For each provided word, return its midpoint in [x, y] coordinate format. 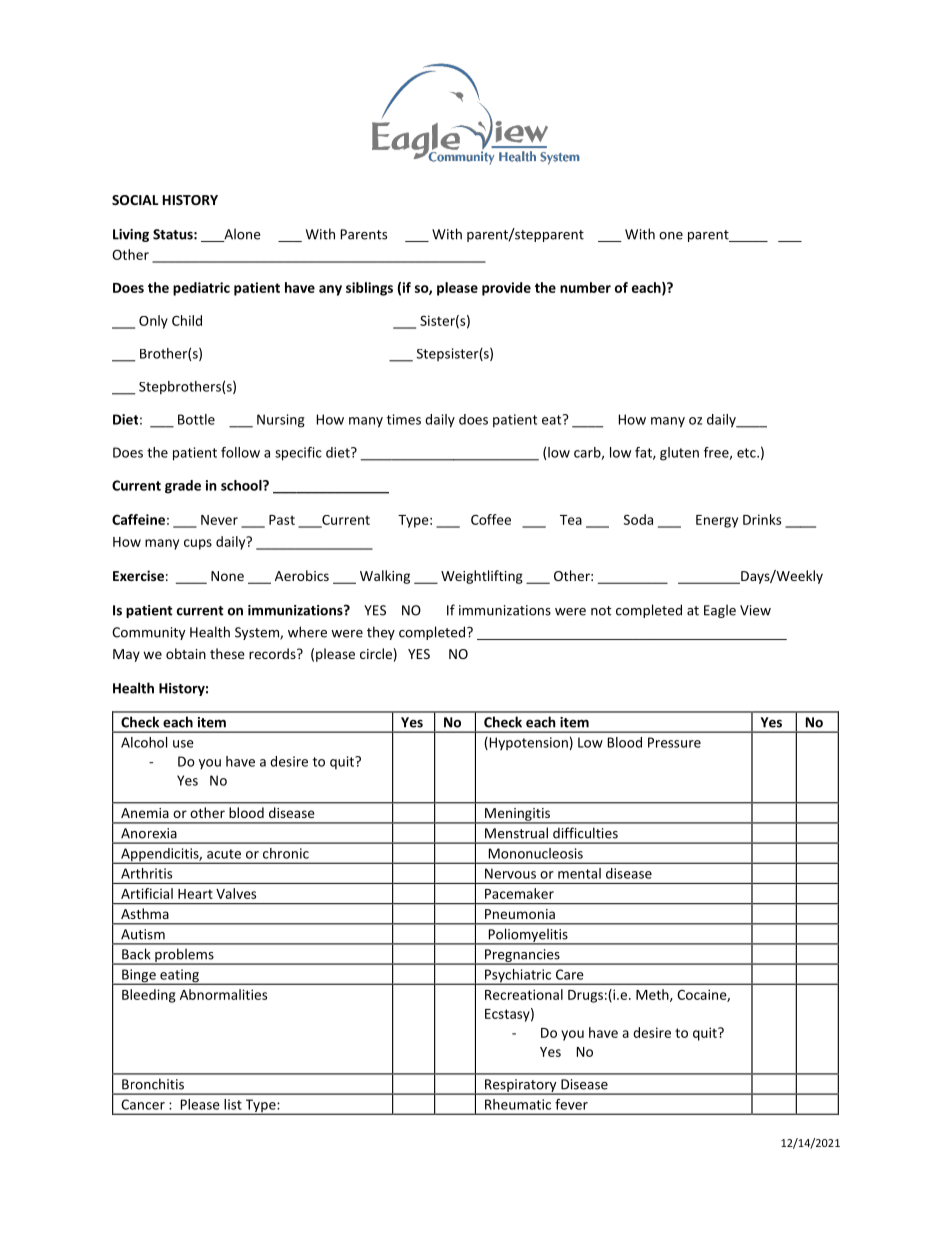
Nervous [510, 873]
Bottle [196, 419]
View [755, 610]
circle [376, 653]
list [233, 1104]
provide [506, 289]
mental [579, 873]
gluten [679, 454]
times [404, 419]
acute [224, 854]
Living [131, 235]
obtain [186, 653]
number [585, 287]
